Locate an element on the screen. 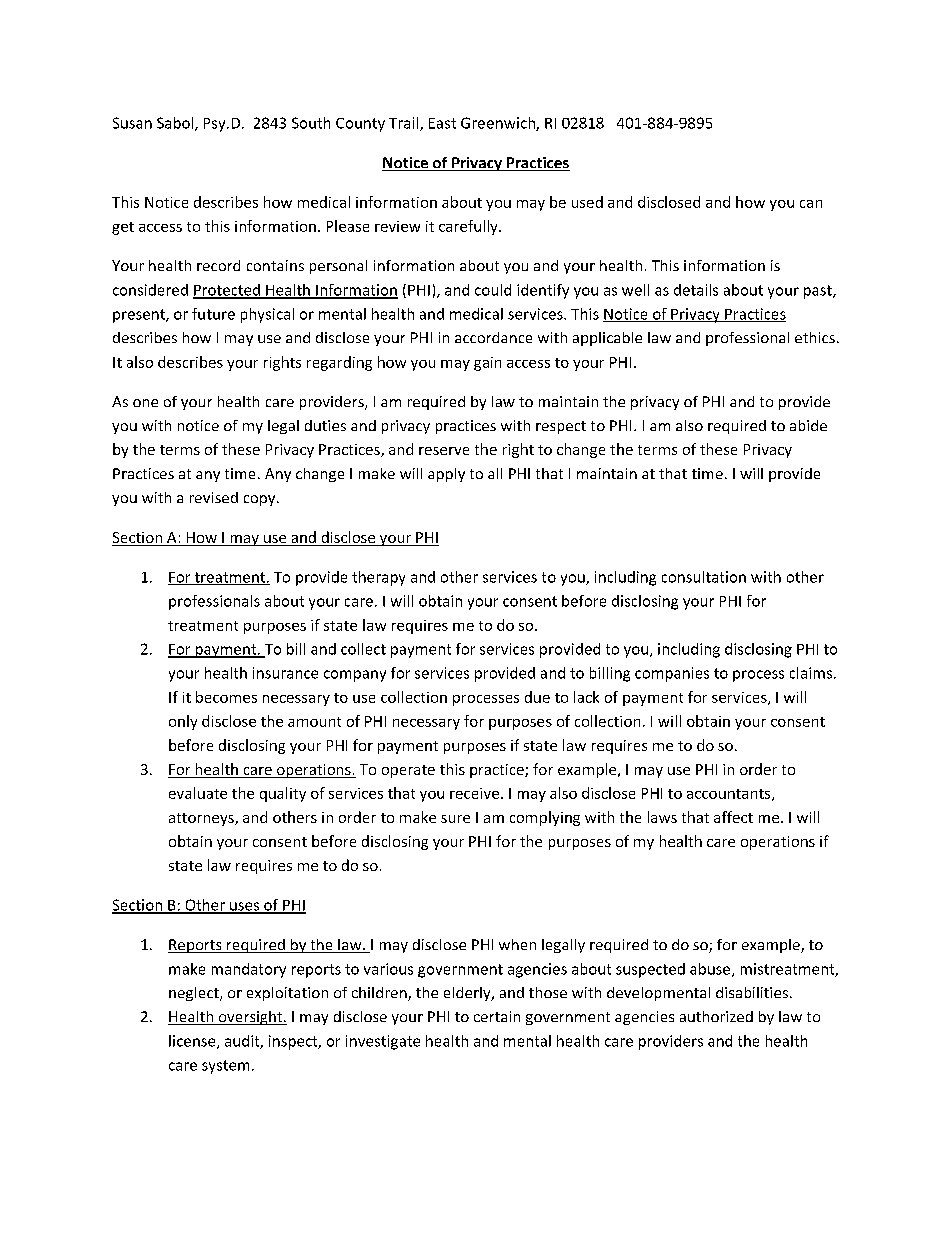 This screenshot has height=1233, width=952. due is located at coordinates (537, 697).
